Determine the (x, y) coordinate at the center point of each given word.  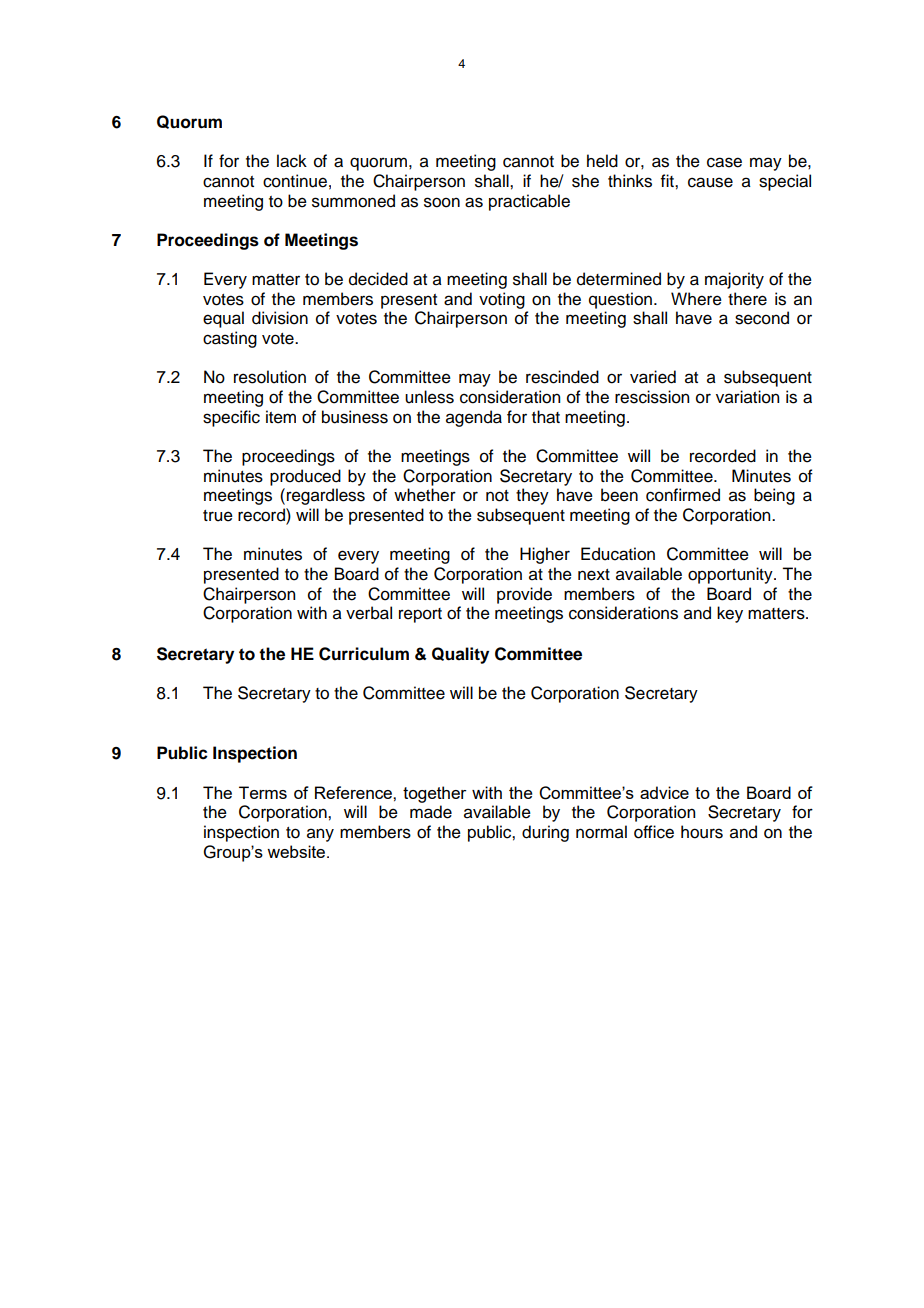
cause (710, 182)
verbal (369, 613)
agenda (474, 418)
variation (747, 397)
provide (524, 595)
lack (292, 161)
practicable (529, 202)
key (730, 614)
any (320, 835)
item (281, 417)
